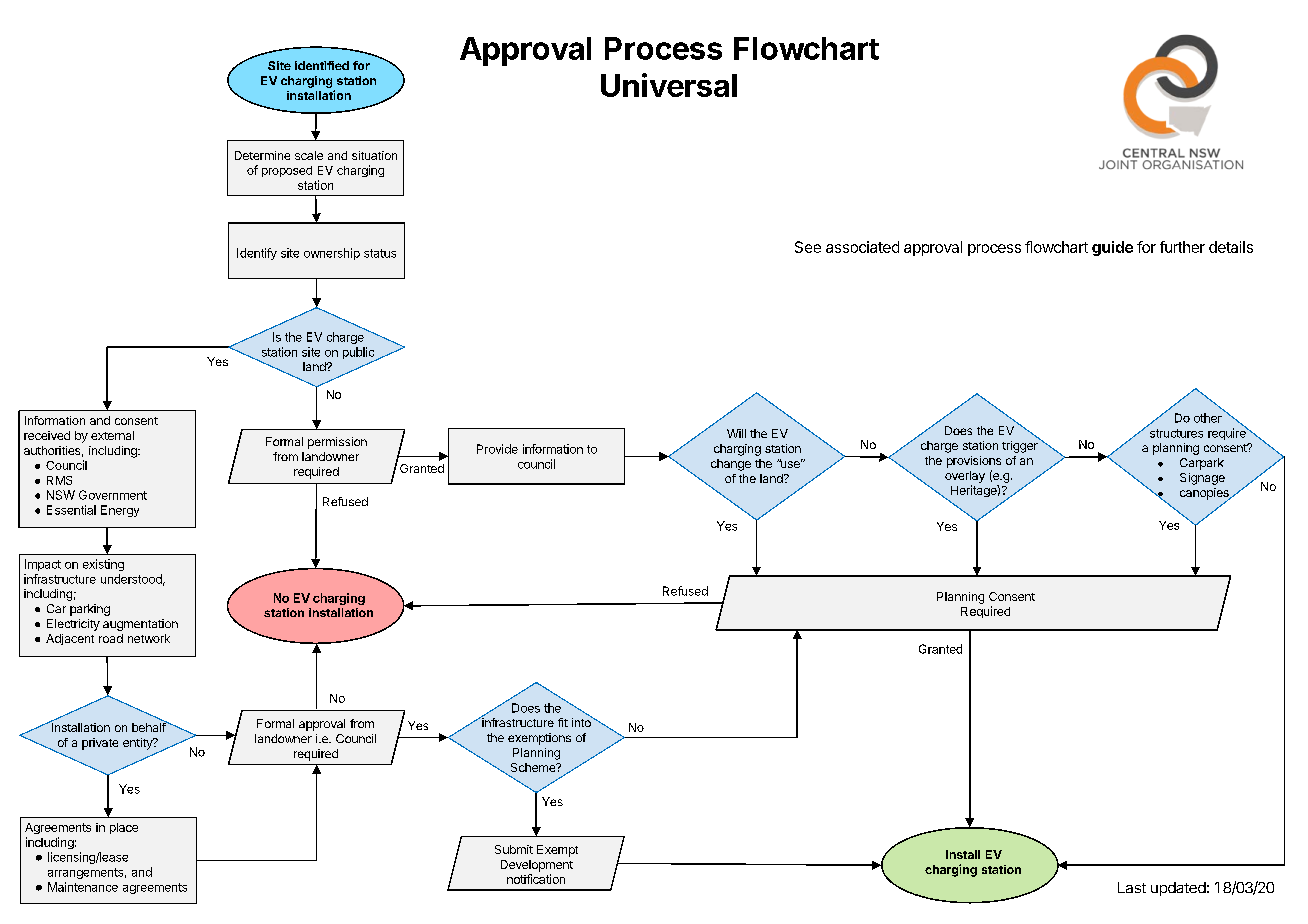 This document has height=924, width=1308. I want to click on guide, so click(1112, 248).
